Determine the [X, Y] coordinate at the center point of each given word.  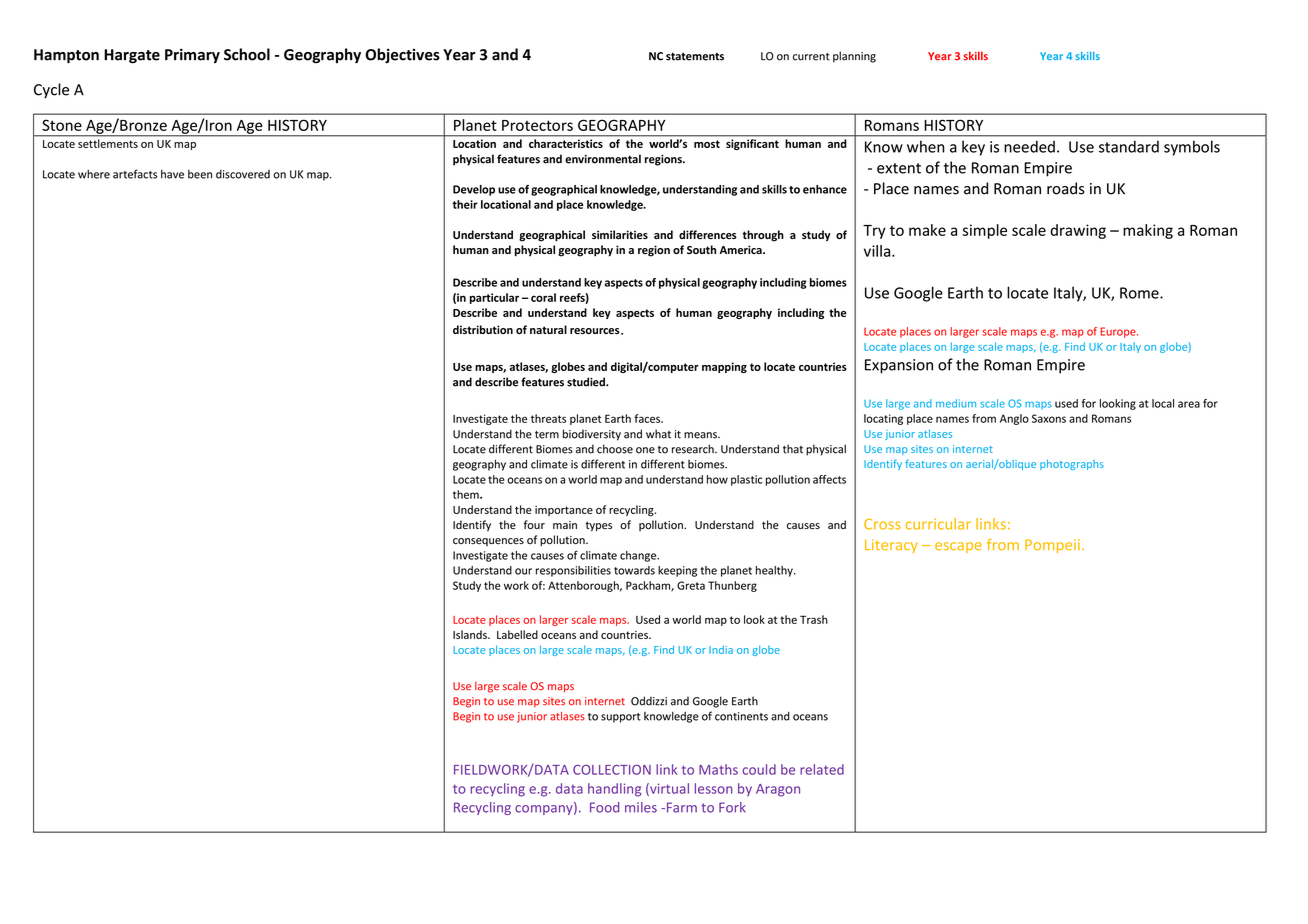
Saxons [1049, 418]
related [822, 769]
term [547, 435]
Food [604, 807]
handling [614, 790]
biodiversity [592, 435]
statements [695, 56]
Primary [192, 55]
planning [854, 57]
